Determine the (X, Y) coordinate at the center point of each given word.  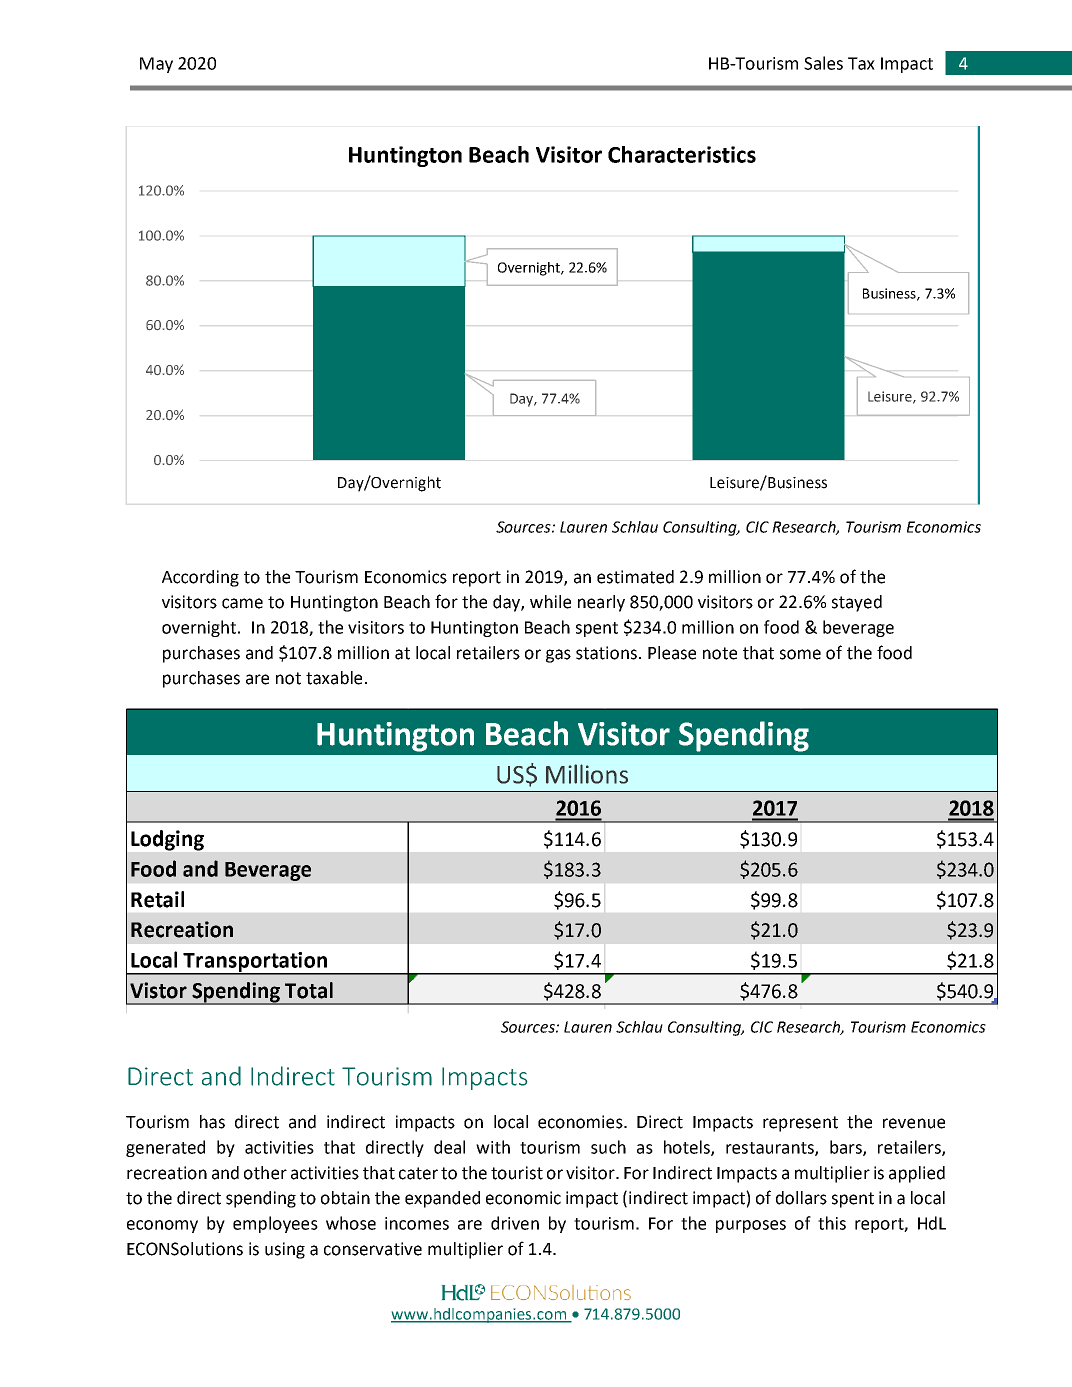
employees (275, 1224)
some (800, 654)
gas (558, 656)
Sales (823, 63)
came (242, 603)
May (156, 65)
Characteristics (682, 154)
